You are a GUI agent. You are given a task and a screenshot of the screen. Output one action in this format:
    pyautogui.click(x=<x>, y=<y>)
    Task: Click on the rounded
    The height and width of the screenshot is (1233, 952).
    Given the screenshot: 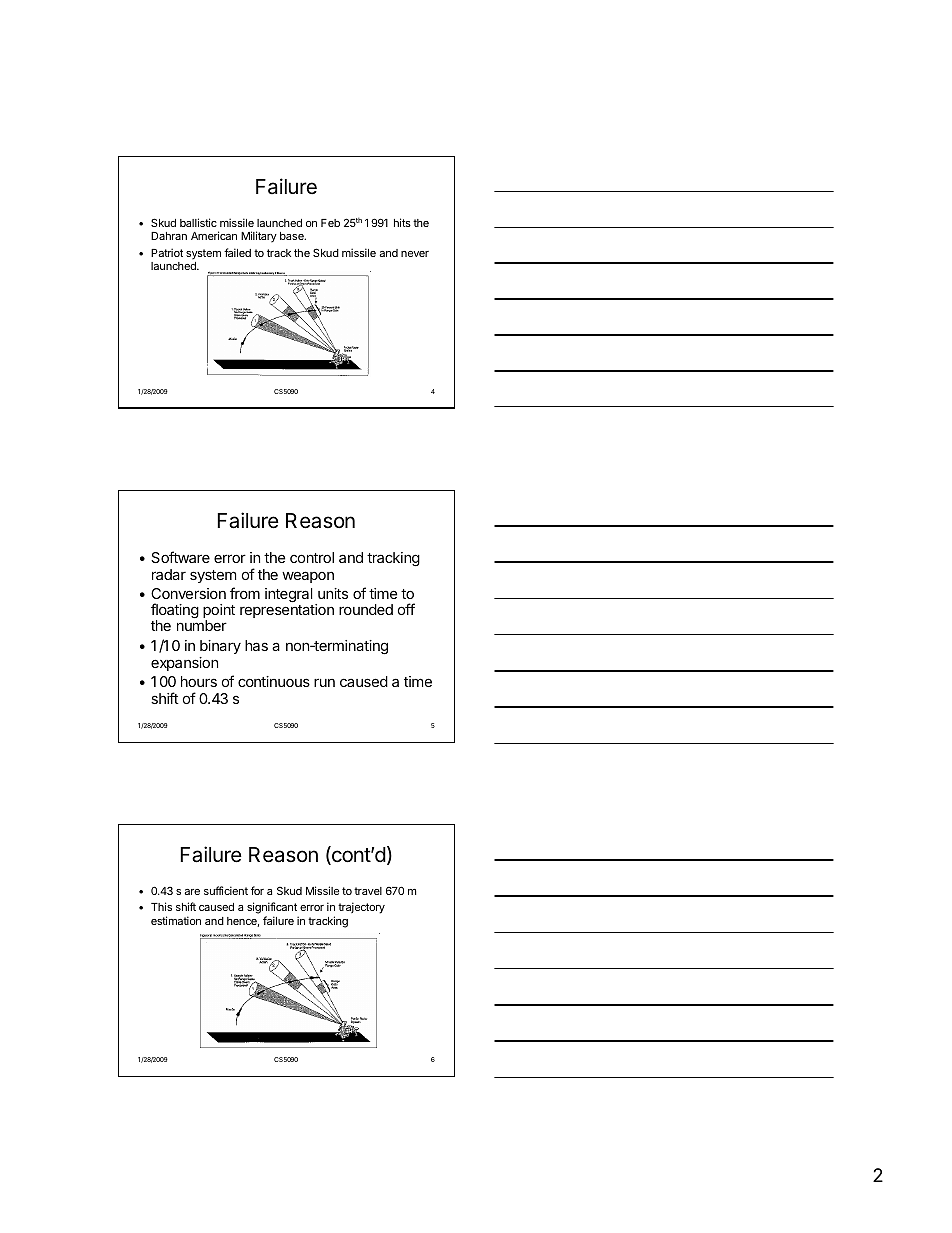 What is the action you would take?
    pyautogui.click(x=366, y=609)
